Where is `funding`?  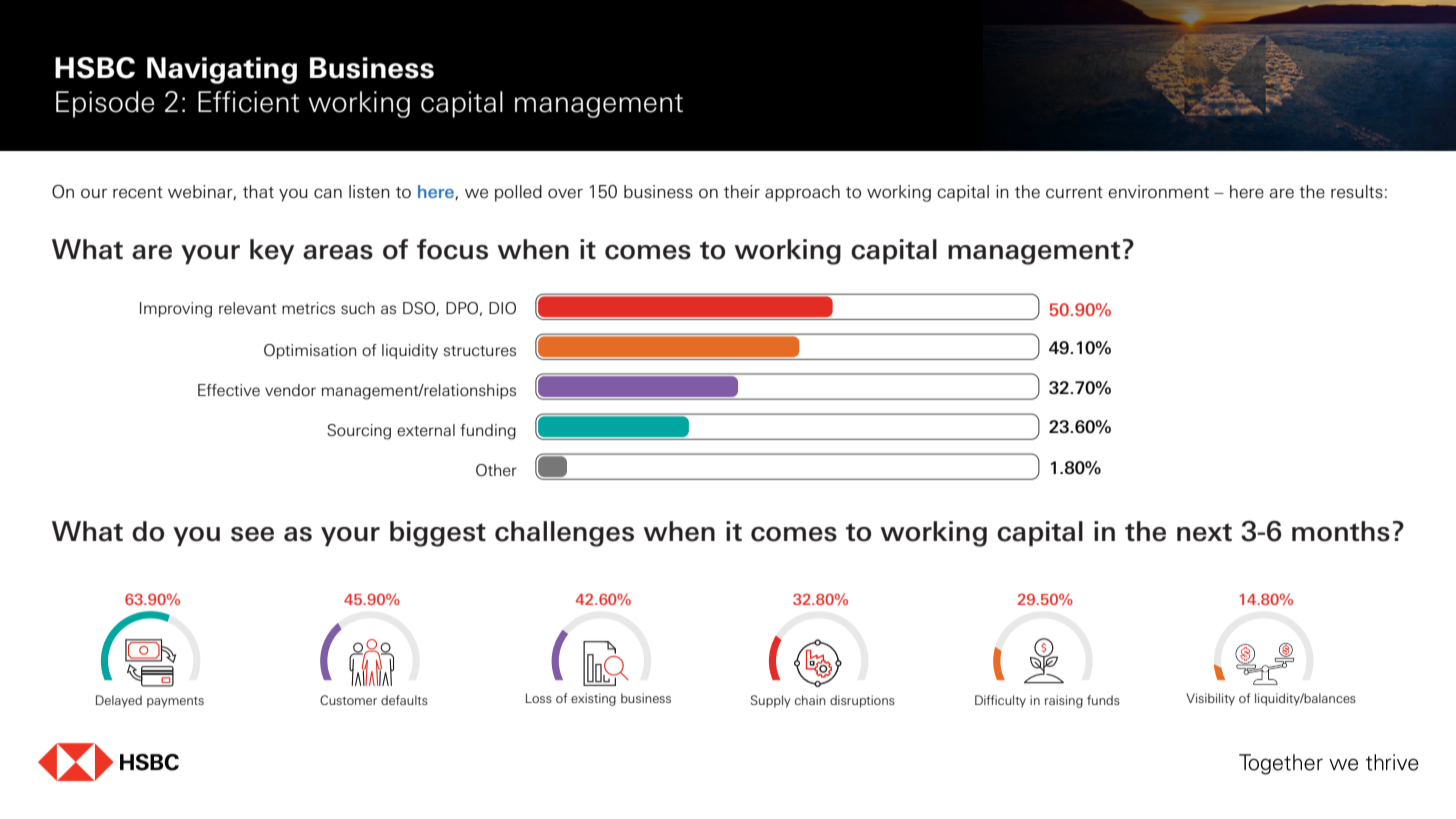
funding is located at coordinates (488, 432).
